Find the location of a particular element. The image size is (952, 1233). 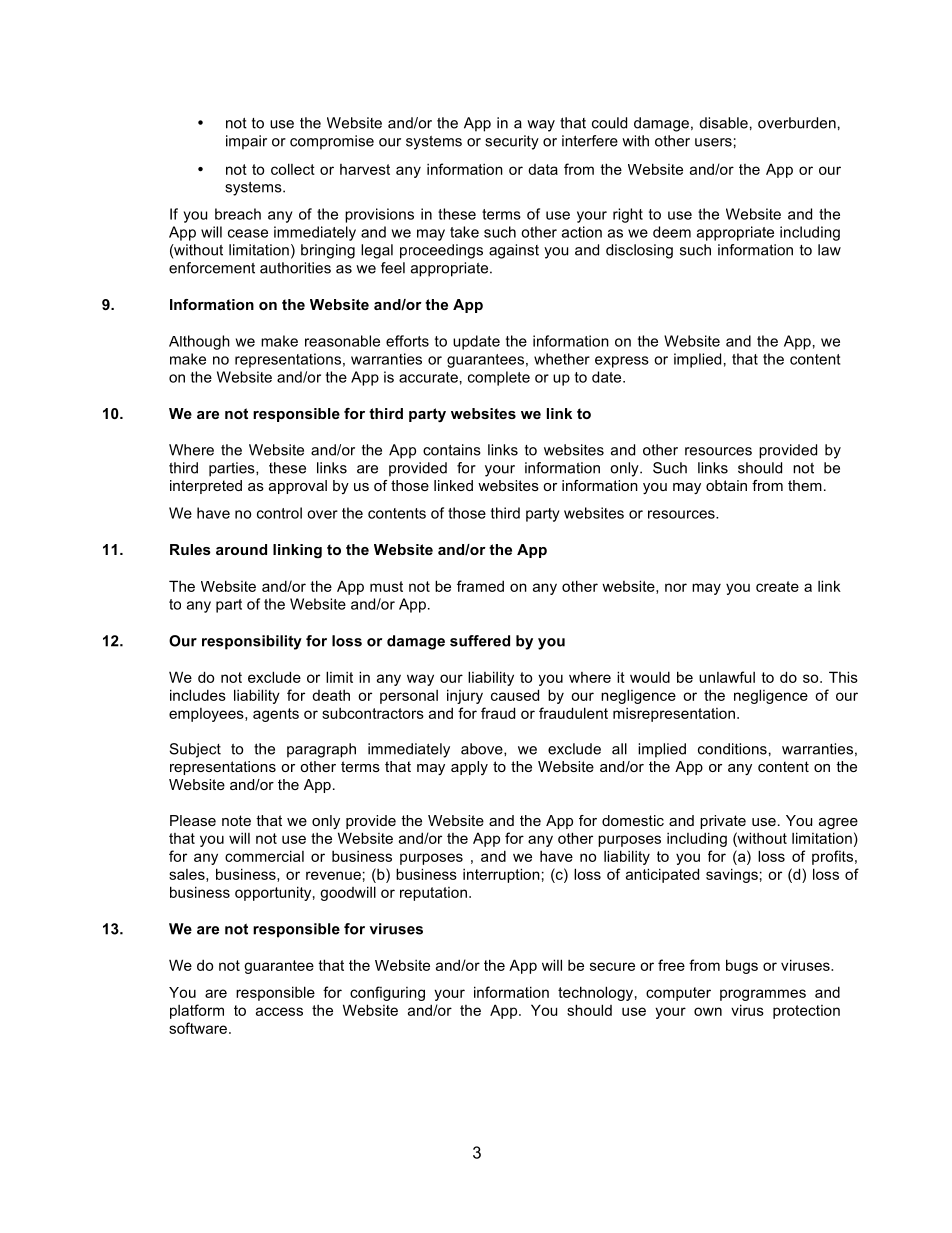

programmes is located at coordinates (763, 995).
